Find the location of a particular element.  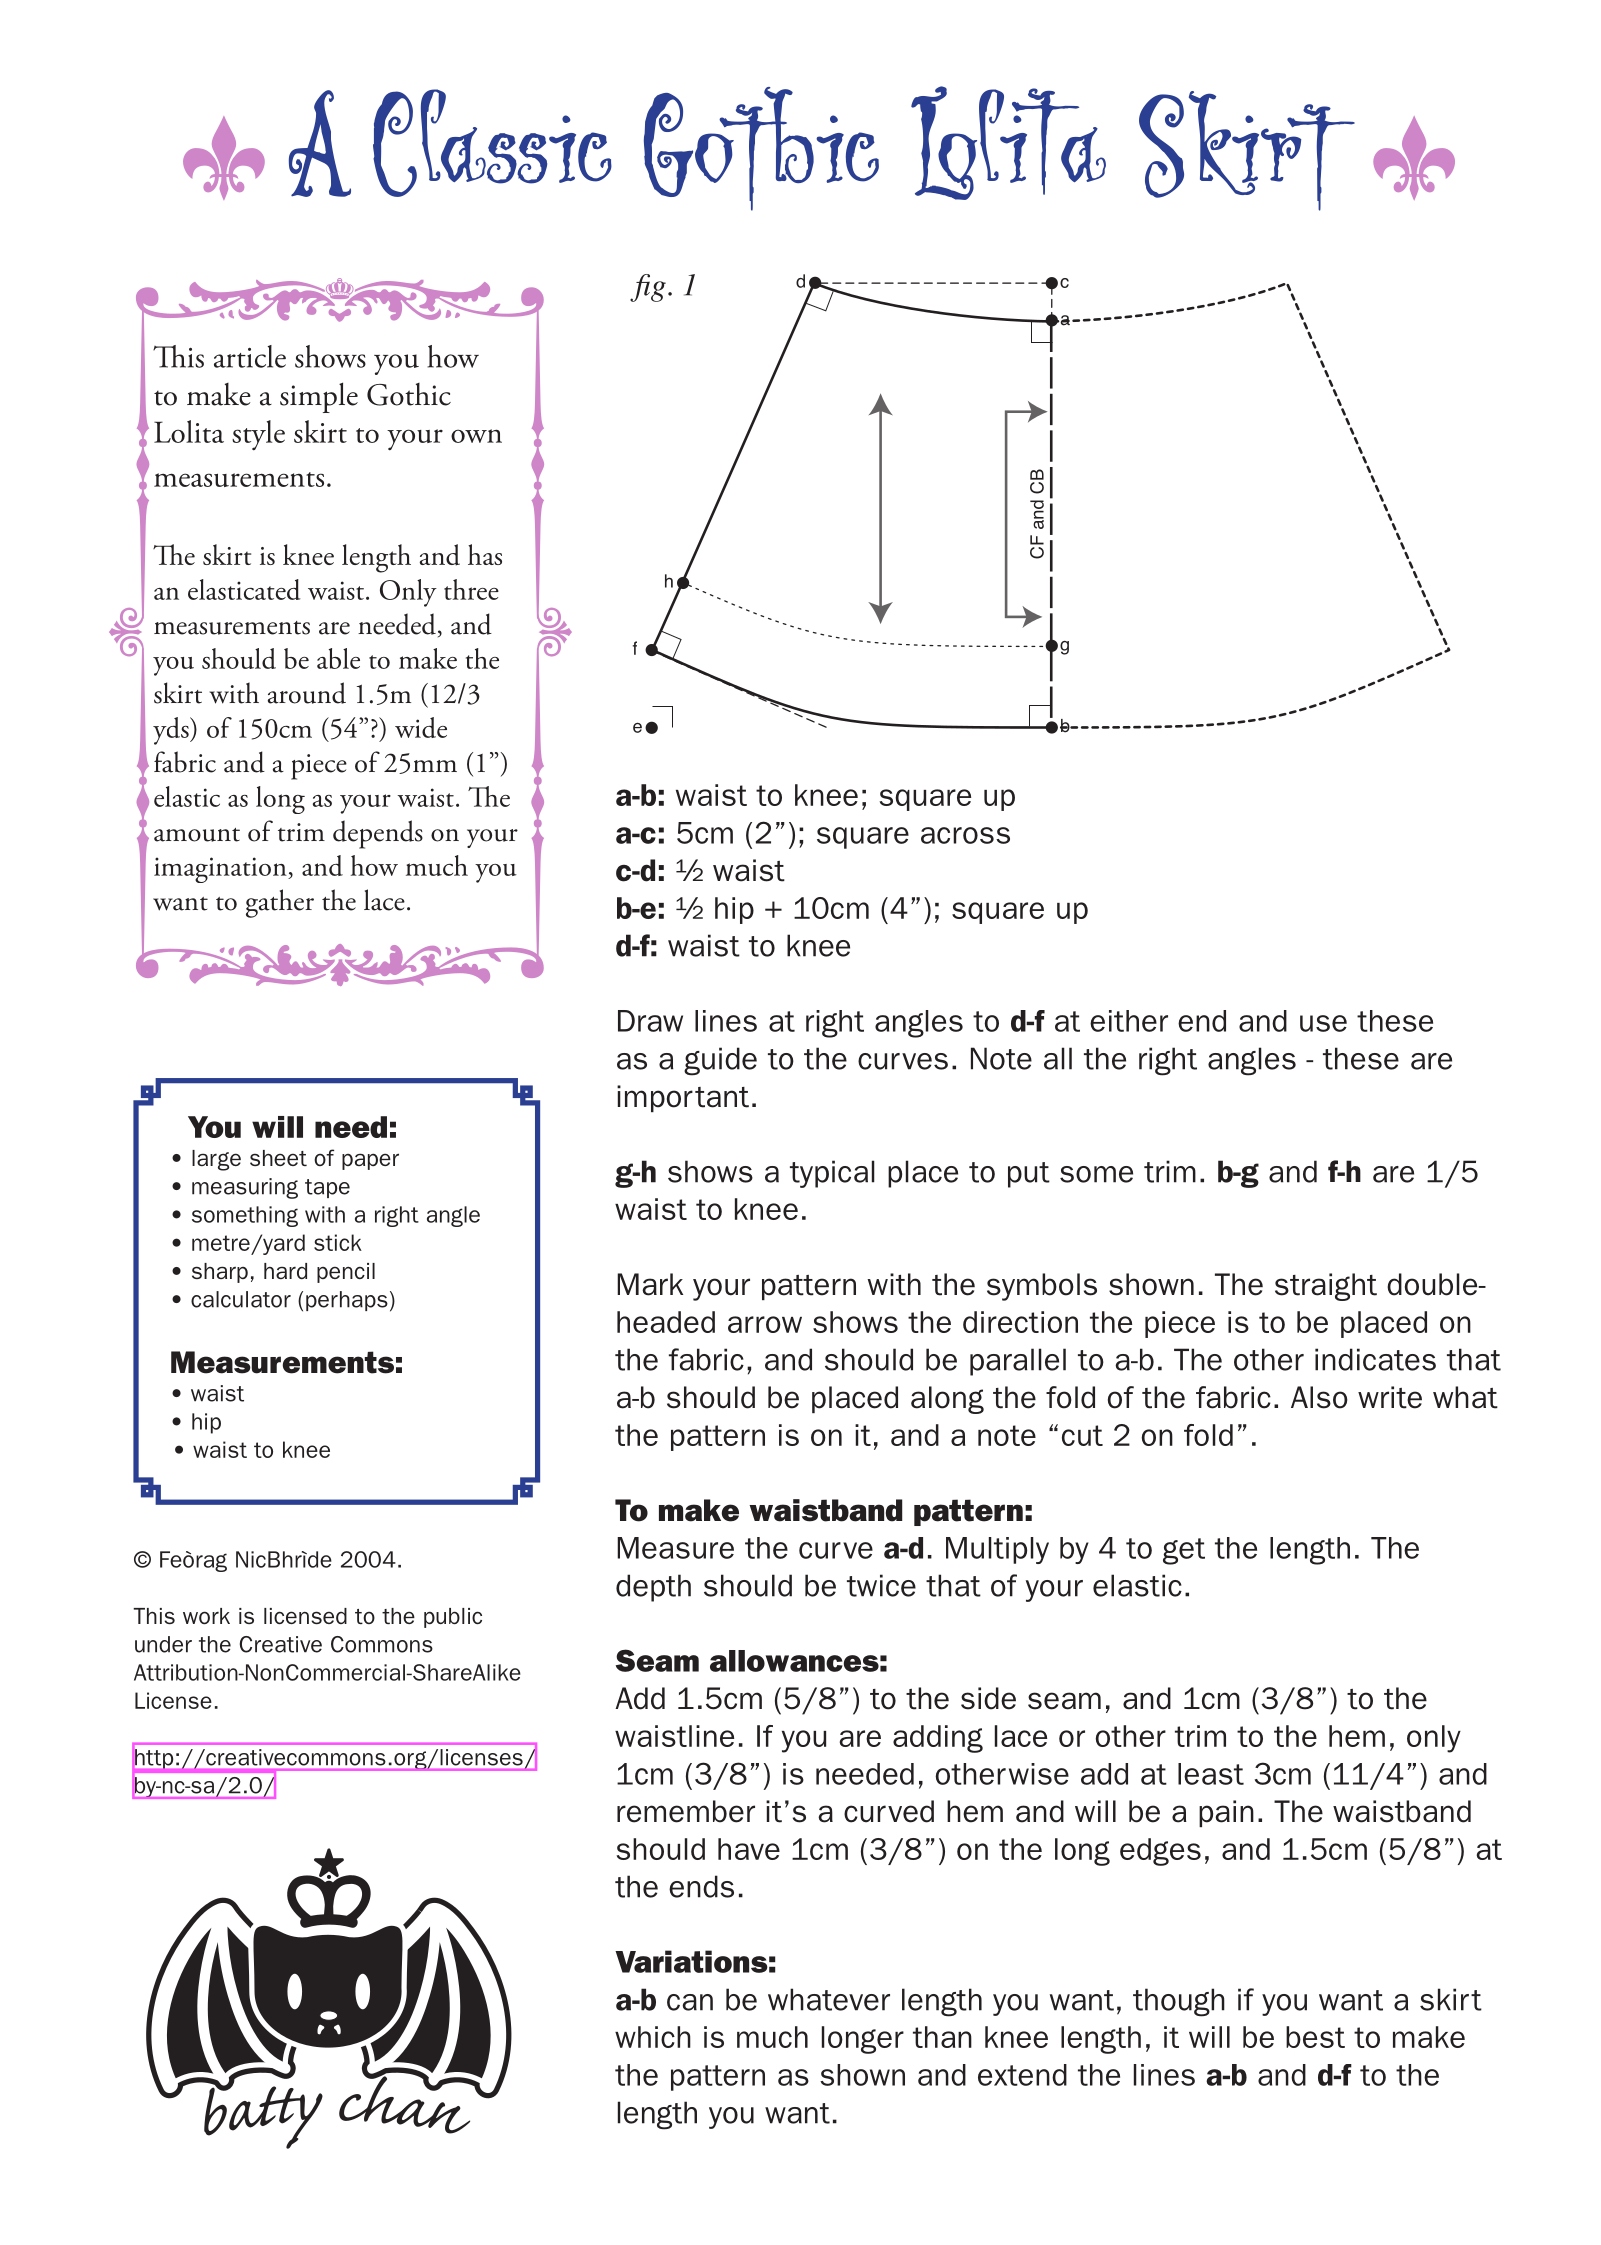

Draw is located at coordinates (650, 1021).
